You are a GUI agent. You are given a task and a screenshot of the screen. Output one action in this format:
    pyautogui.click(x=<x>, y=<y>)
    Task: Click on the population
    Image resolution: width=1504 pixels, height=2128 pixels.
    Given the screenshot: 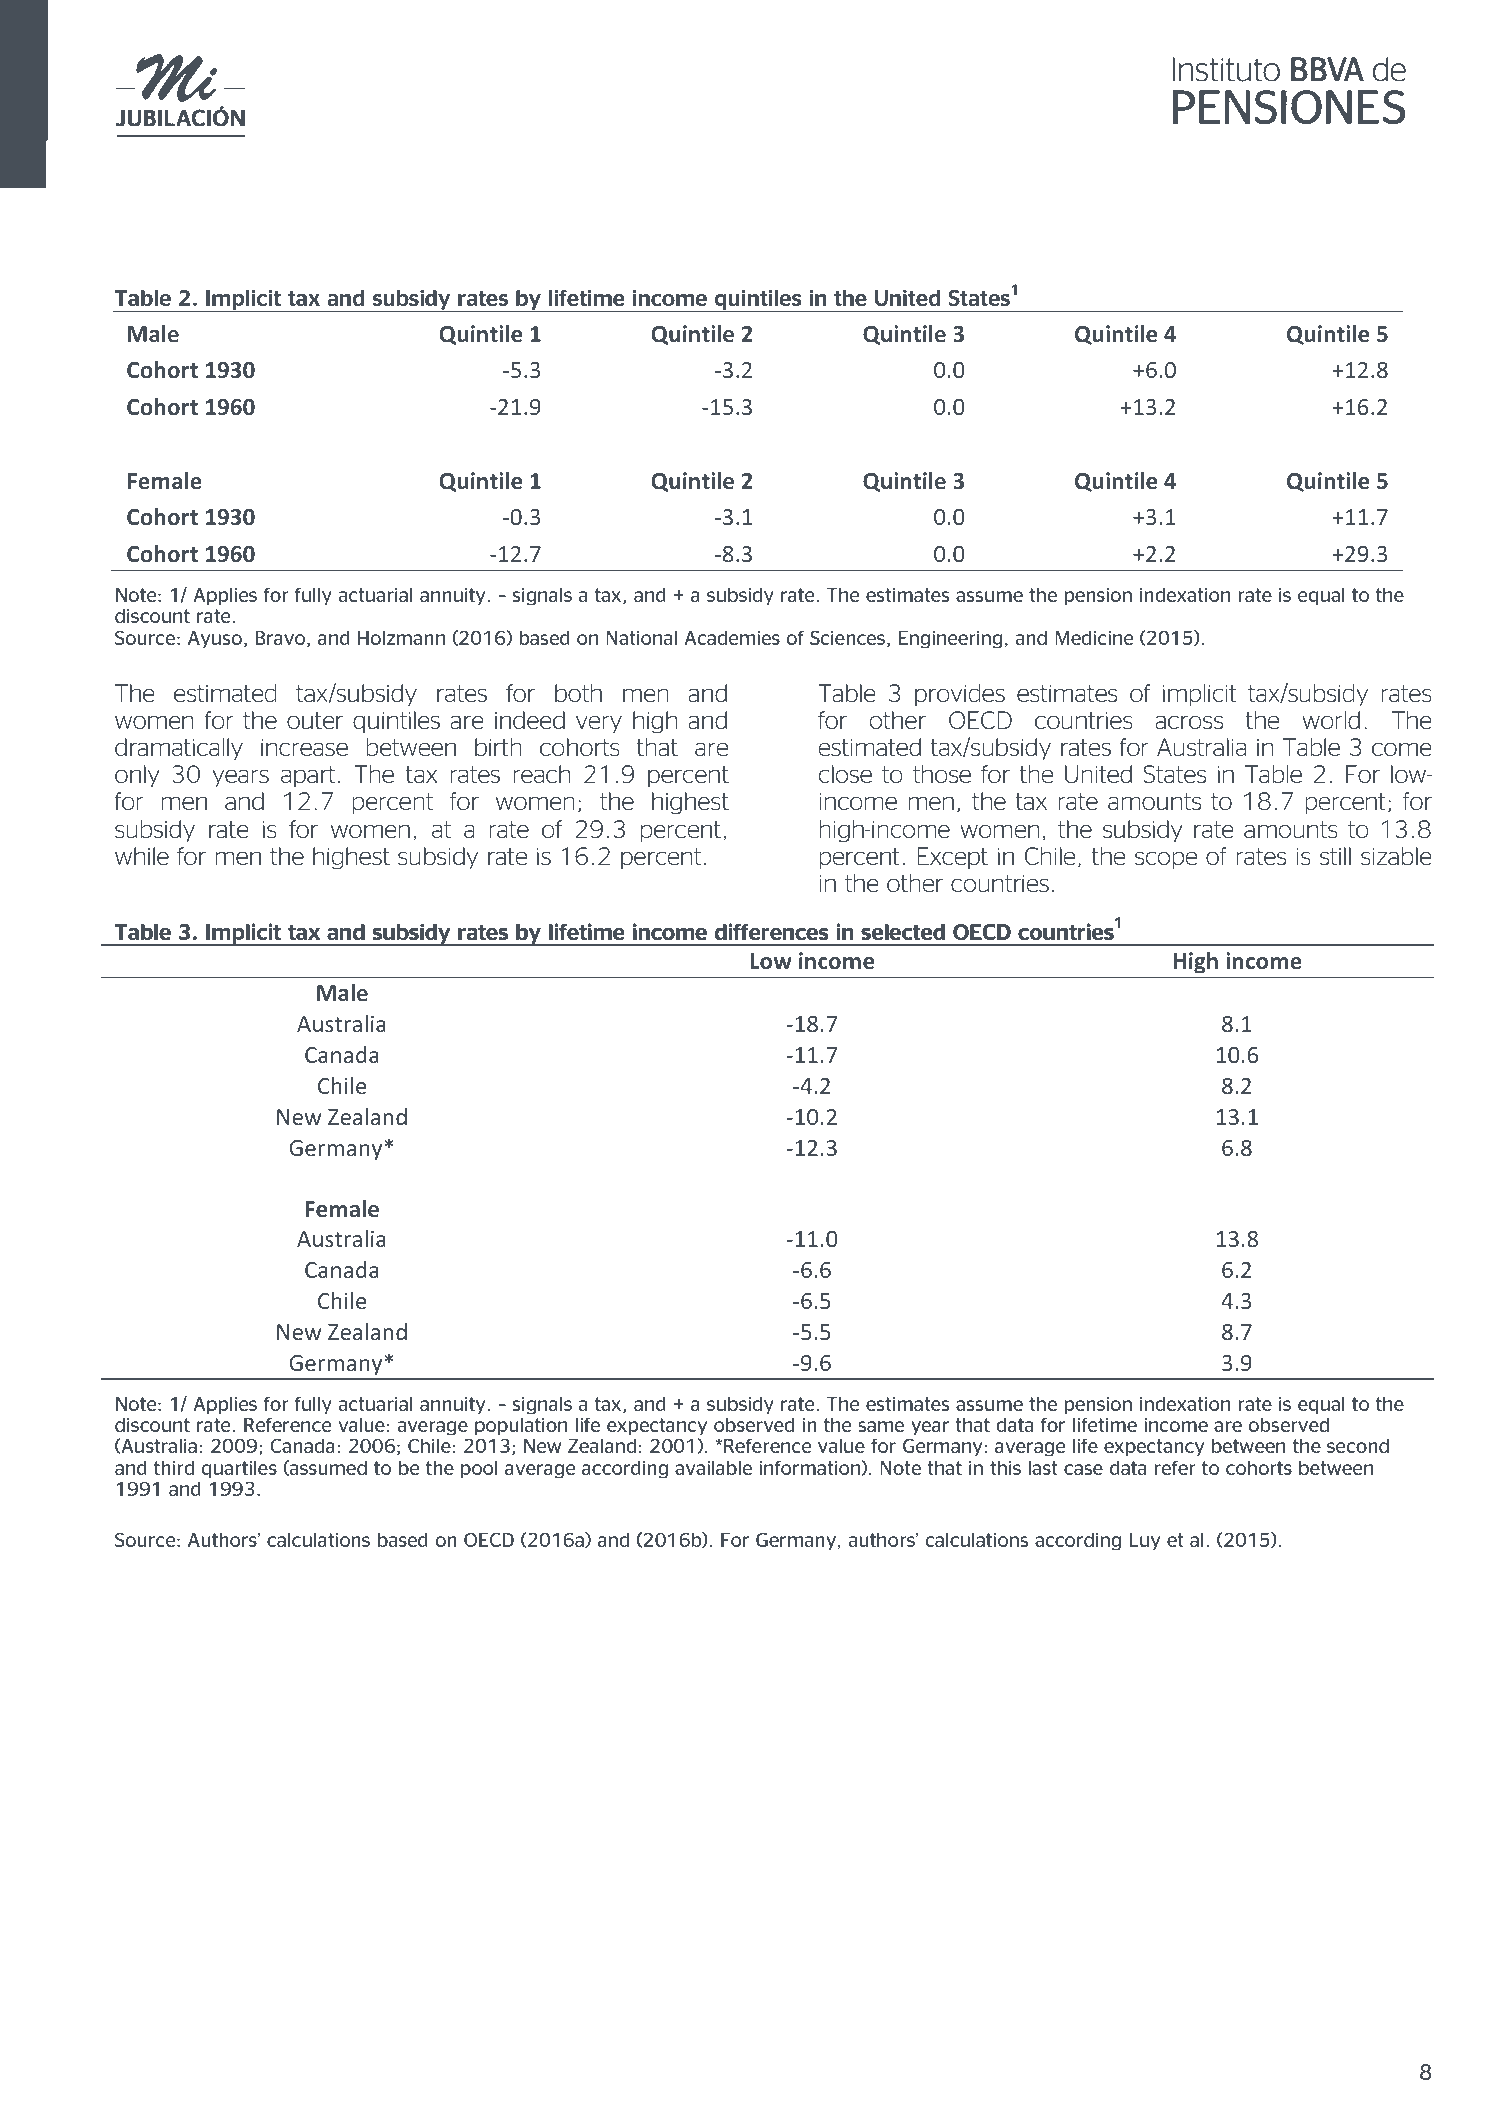 What is the action you would take?
    pyautogui.click(x=521, y=1427)
